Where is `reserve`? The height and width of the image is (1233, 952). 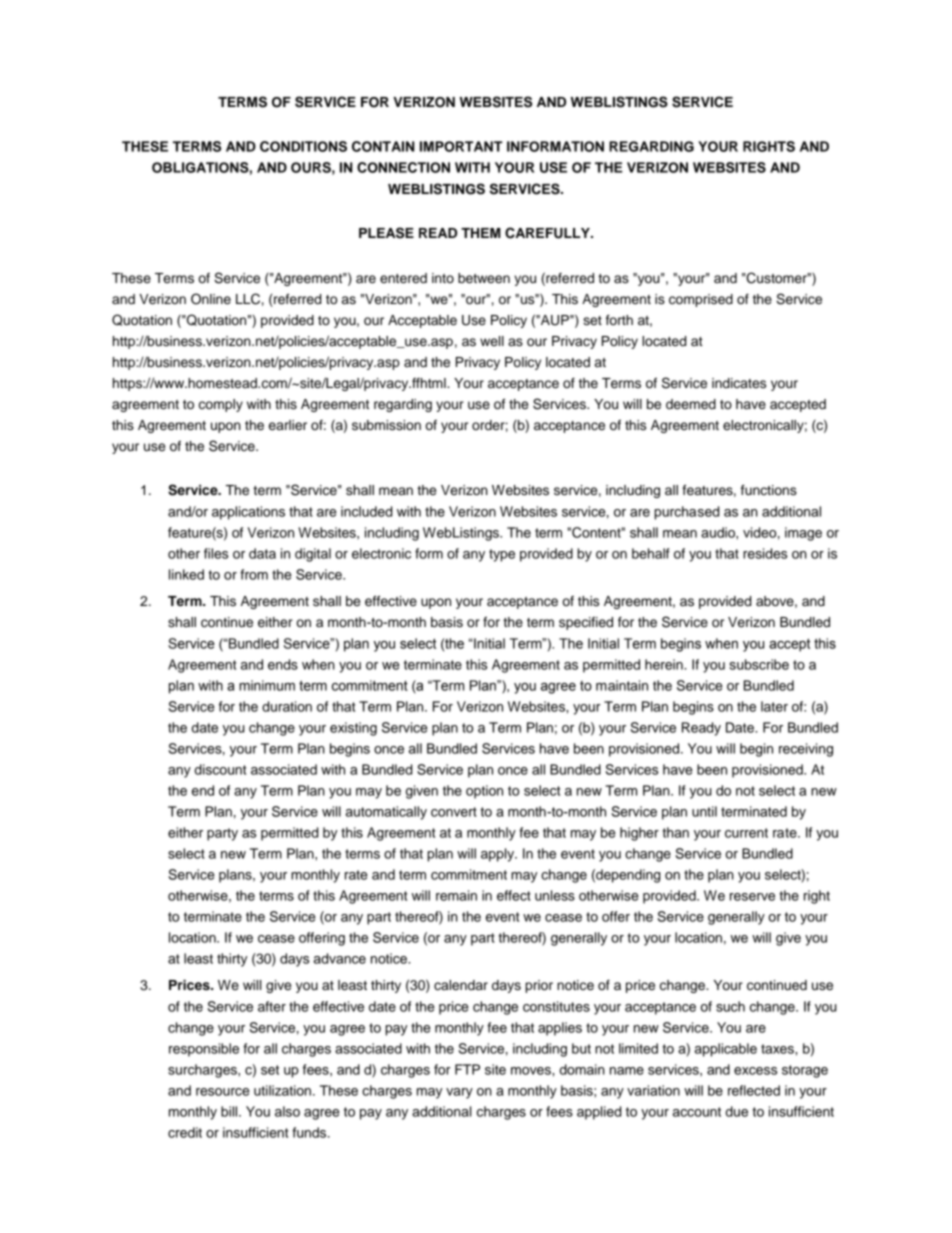
reserve is located at coordinates (752, 897).
